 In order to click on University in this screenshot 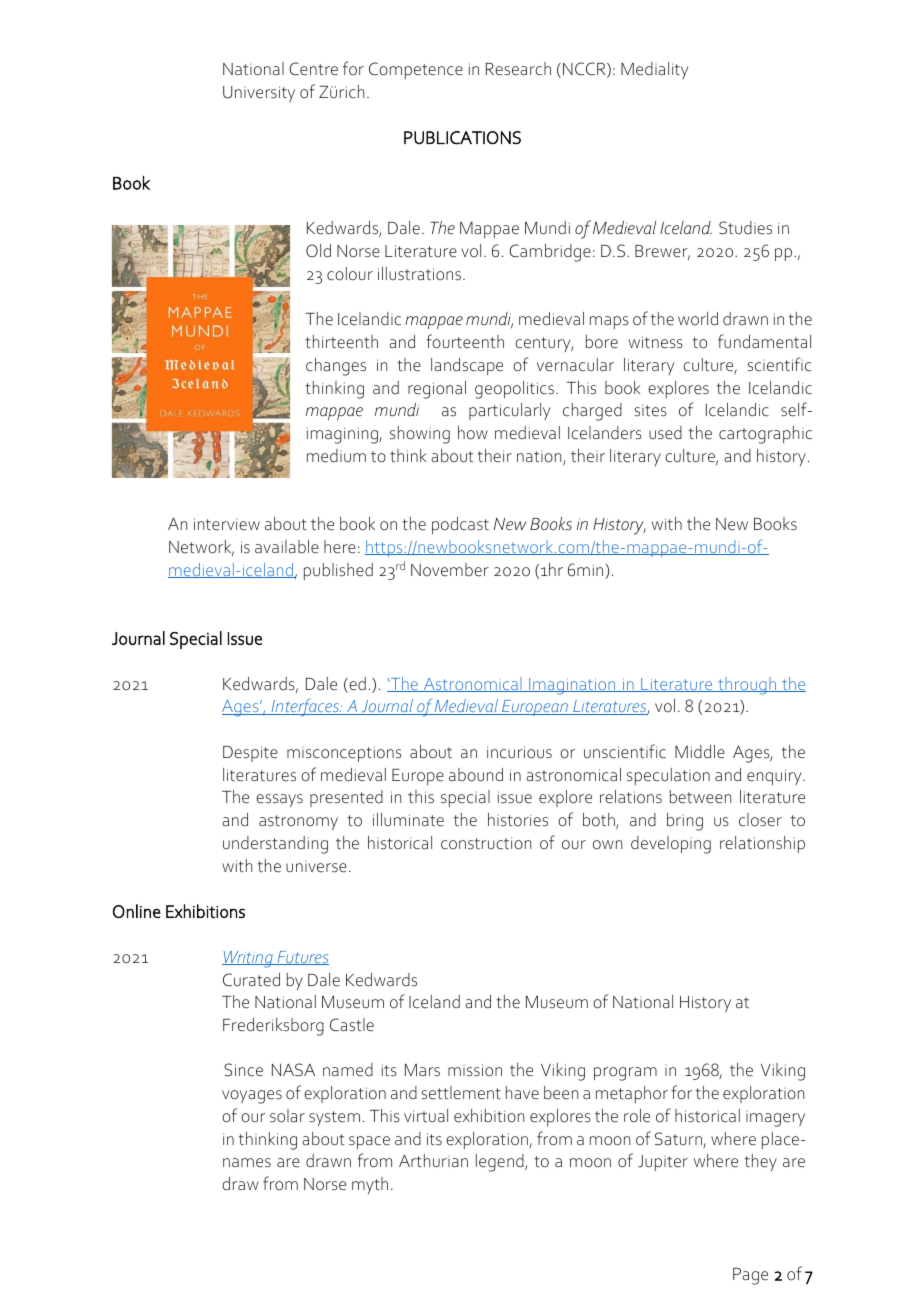, I will do `click(259, 94)`.
